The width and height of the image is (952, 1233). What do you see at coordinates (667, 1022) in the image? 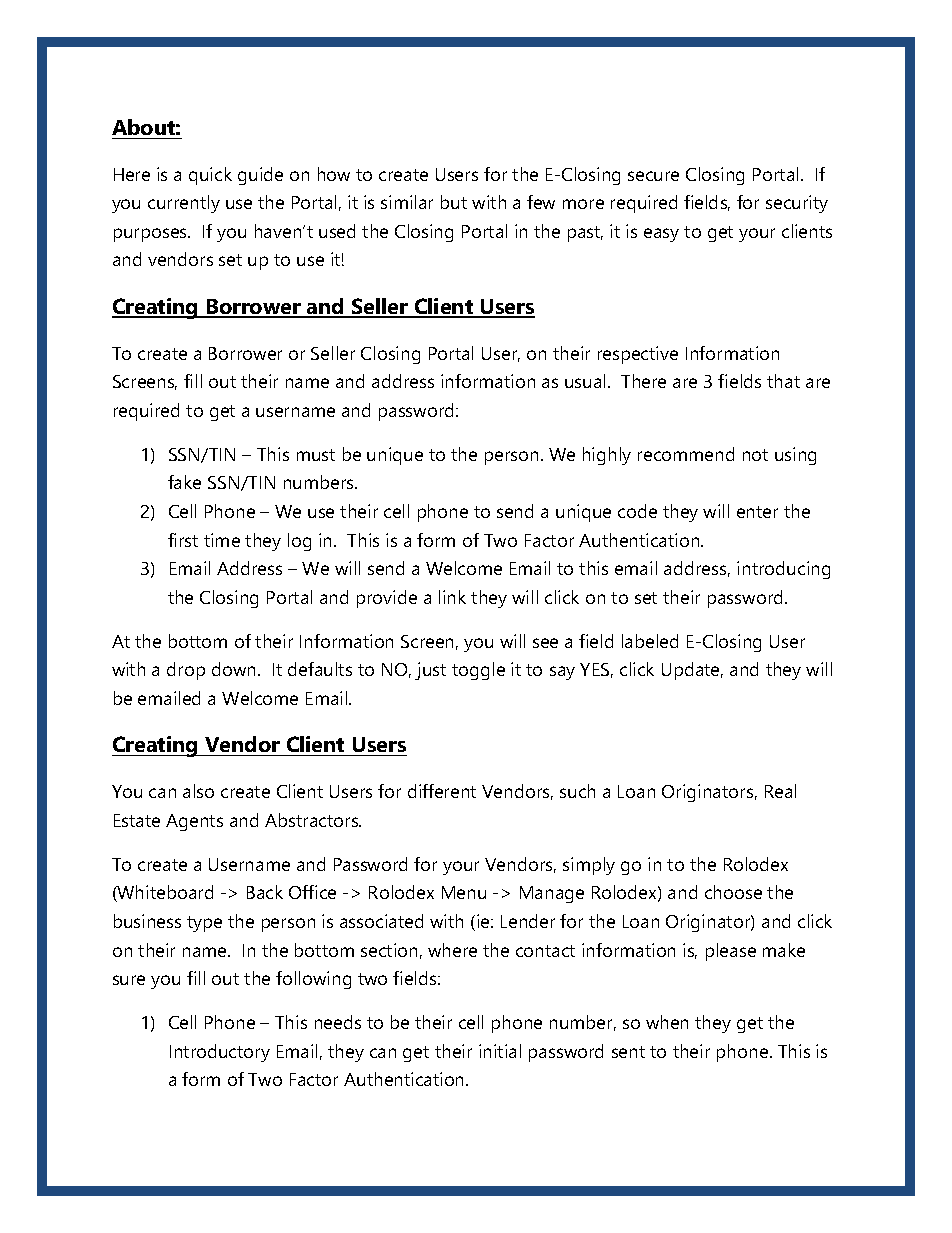
I see `when` at bounding box center [667, 1022].
